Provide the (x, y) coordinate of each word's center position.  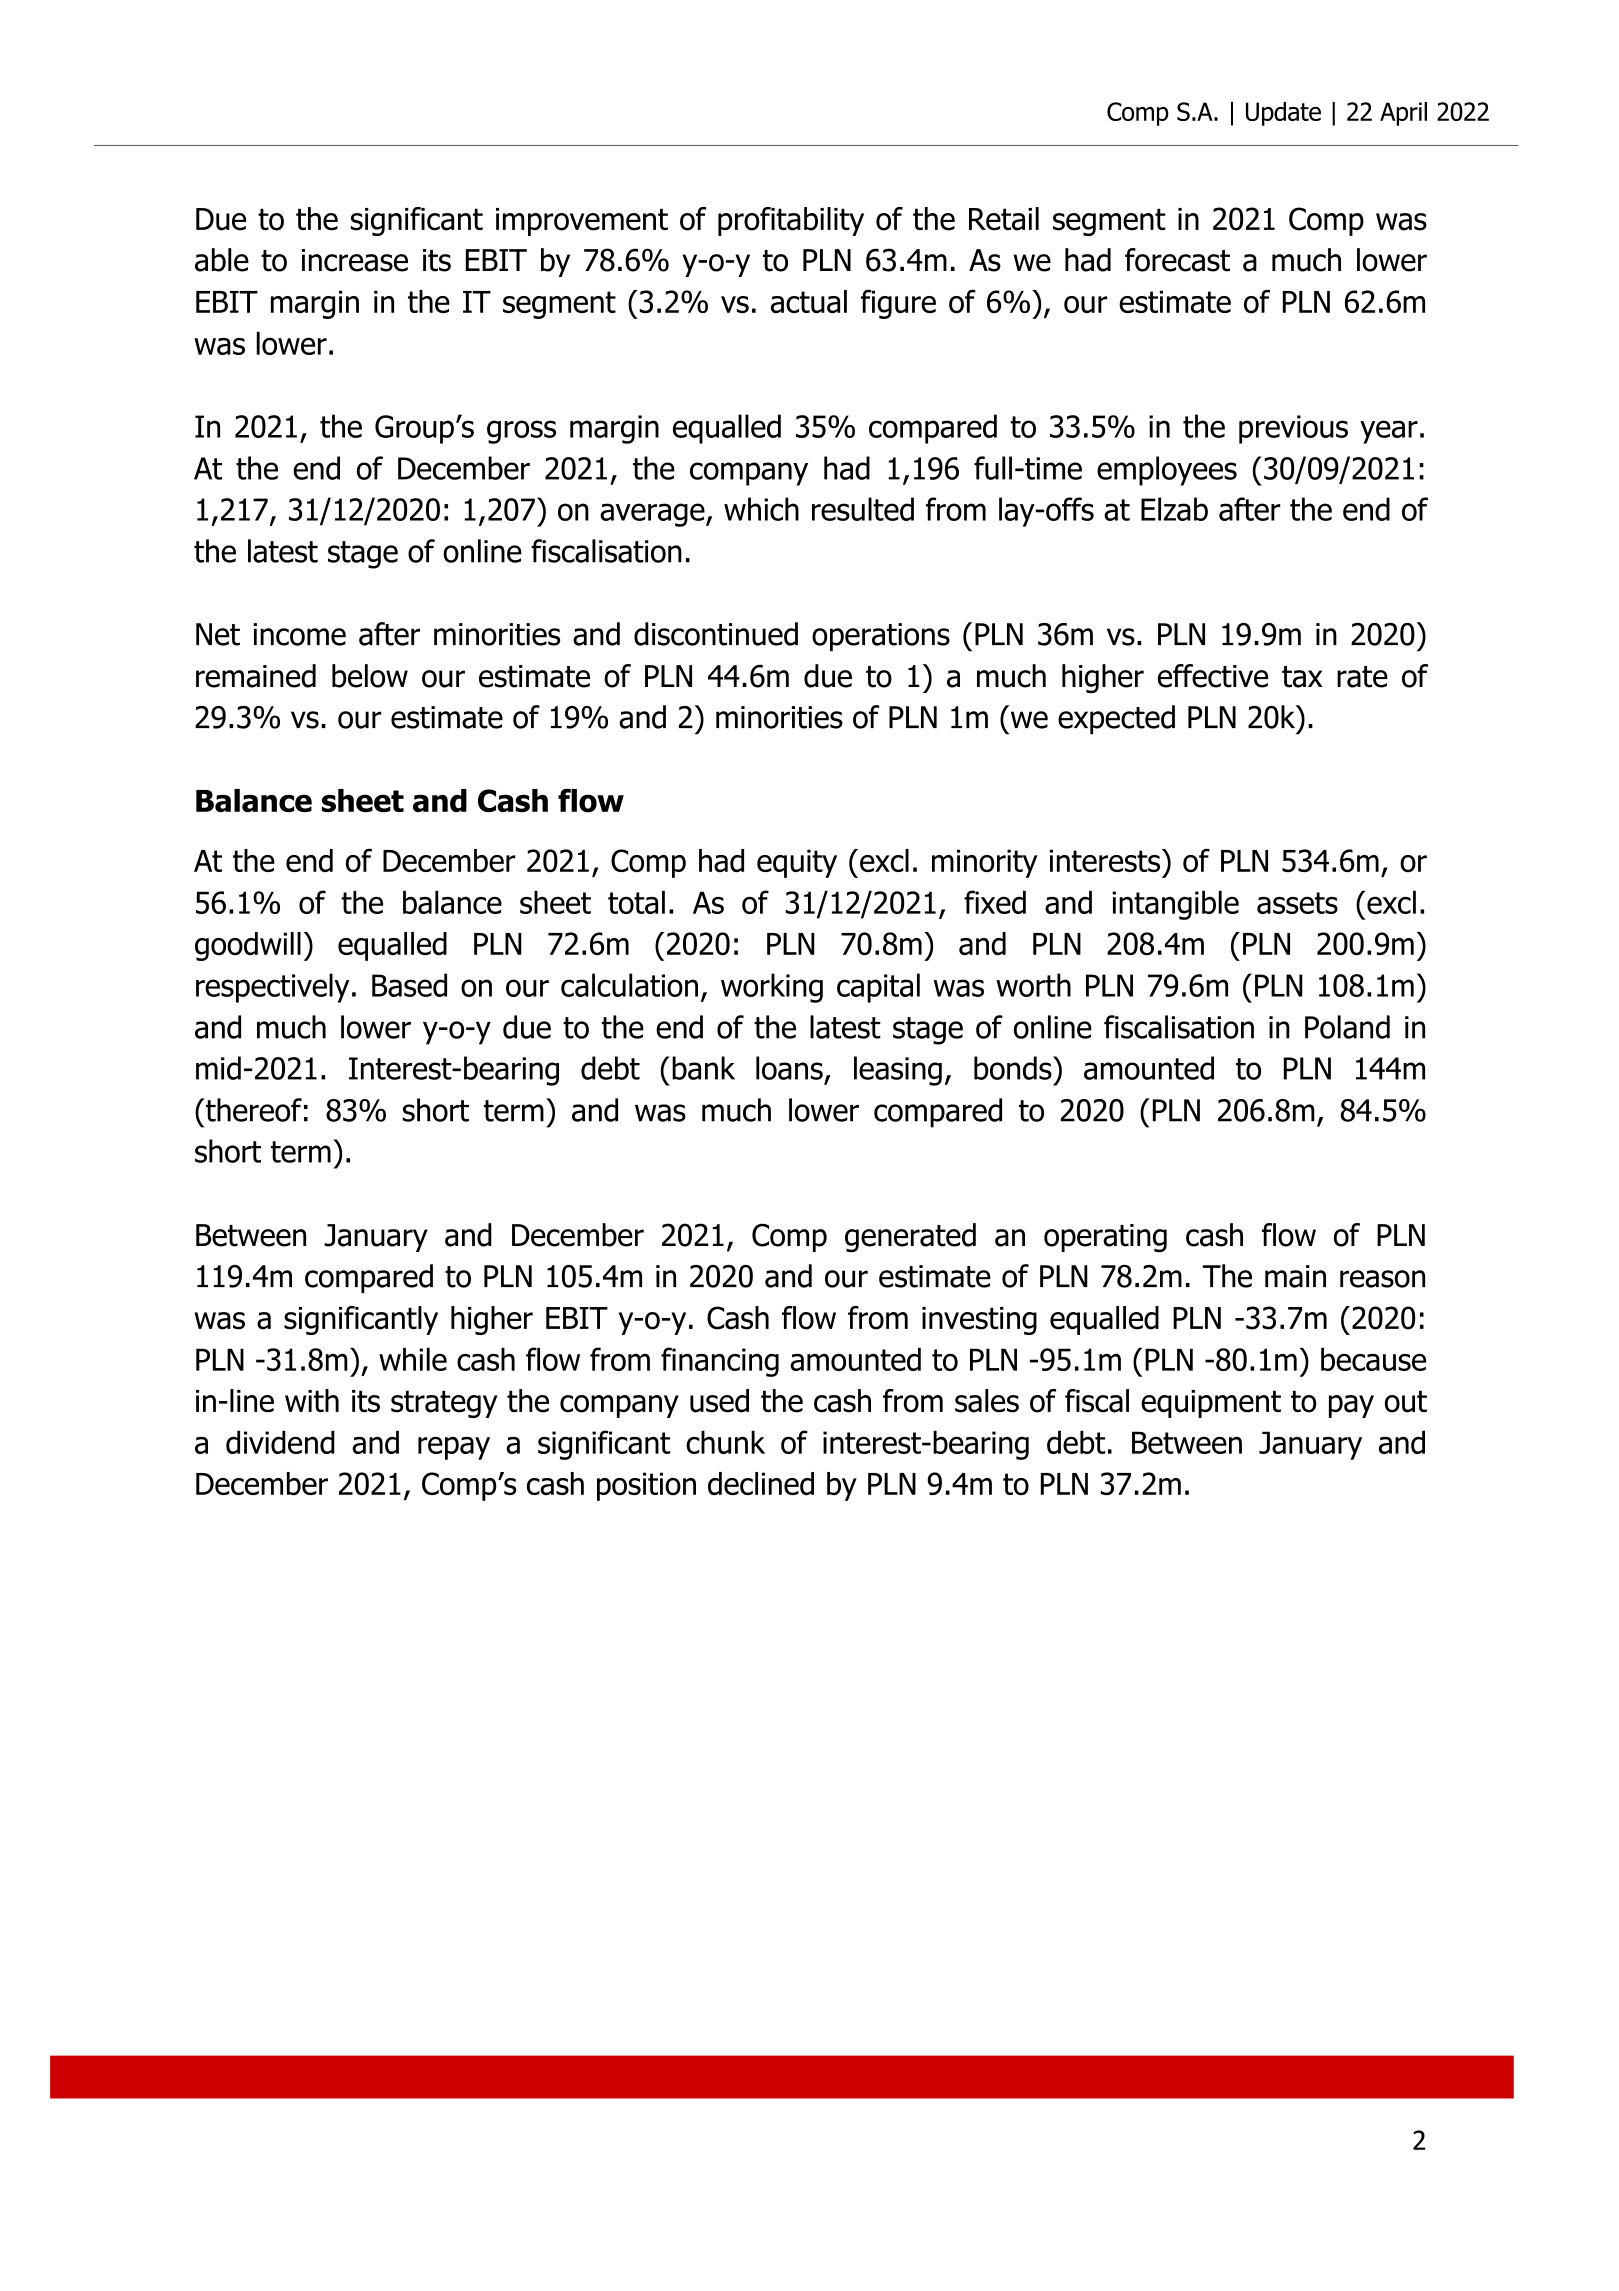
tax (1302, 677)
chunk (725, 1442)
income (299, 634)
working (772, 988)
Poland (1347, 1027)
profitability (791, 221)
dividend (280, 1442)
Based (409, 985)
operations (881, 637)
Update (1283, 114)
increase (355, 260)
